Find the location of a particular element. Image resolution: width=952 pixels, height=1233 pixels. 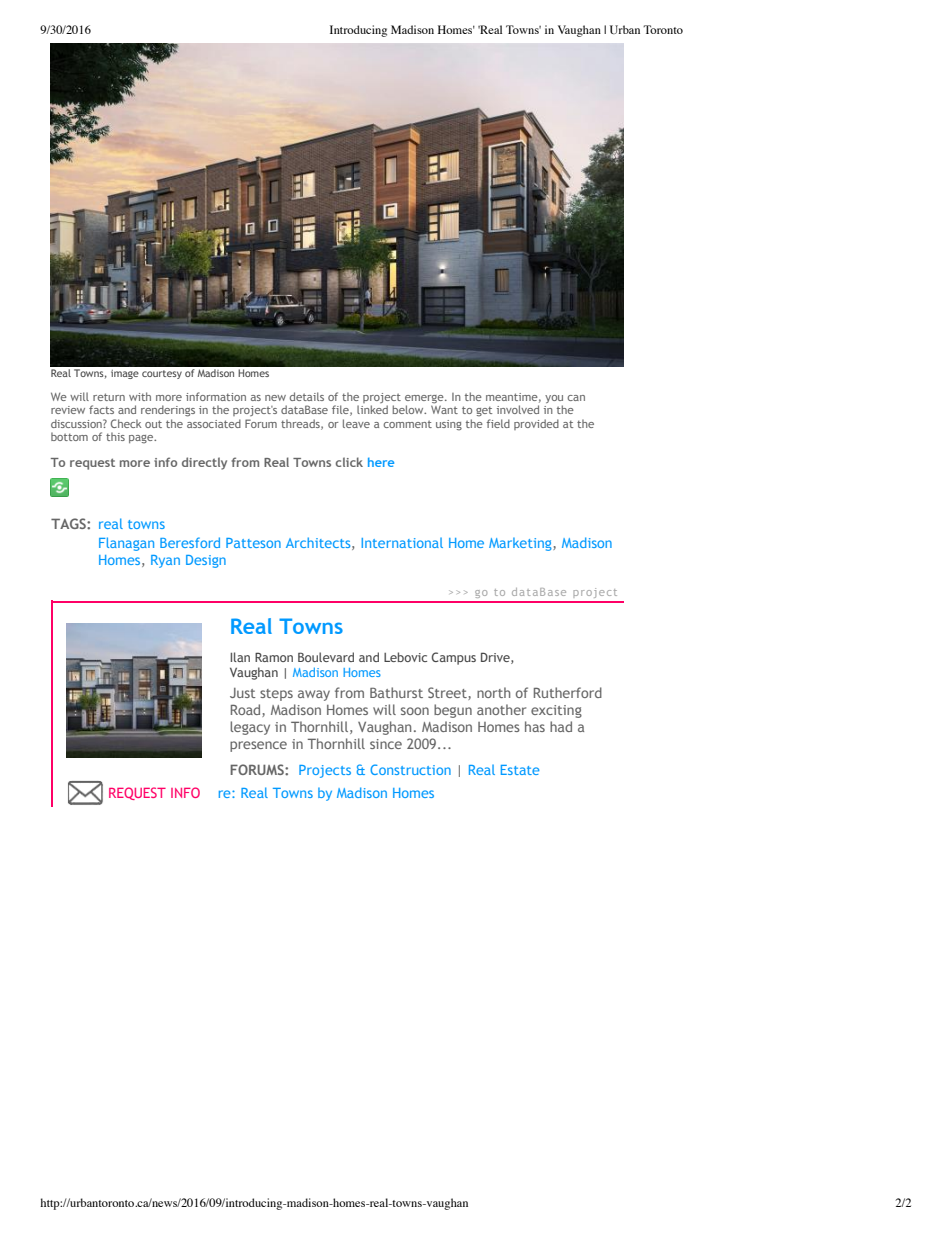

presence is located at coordinates (258, 746).
